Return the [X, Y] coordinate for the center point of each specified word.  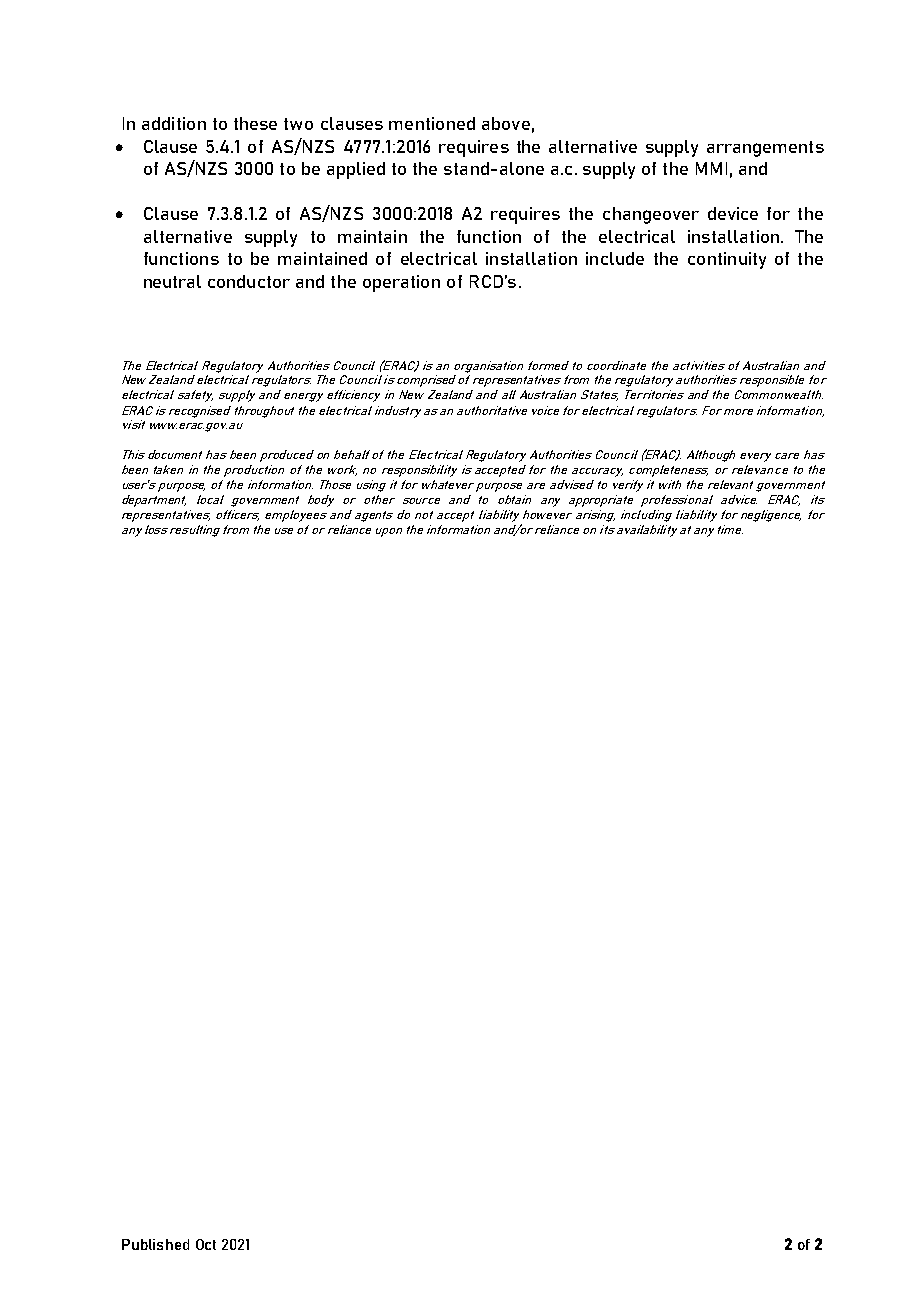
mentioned [432, 123]
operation [401, 283]
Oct [206, 1244]
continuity [727, 260]
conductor [249, 281]
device [733, 213]
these [255, 123]
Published [155, 1244]
